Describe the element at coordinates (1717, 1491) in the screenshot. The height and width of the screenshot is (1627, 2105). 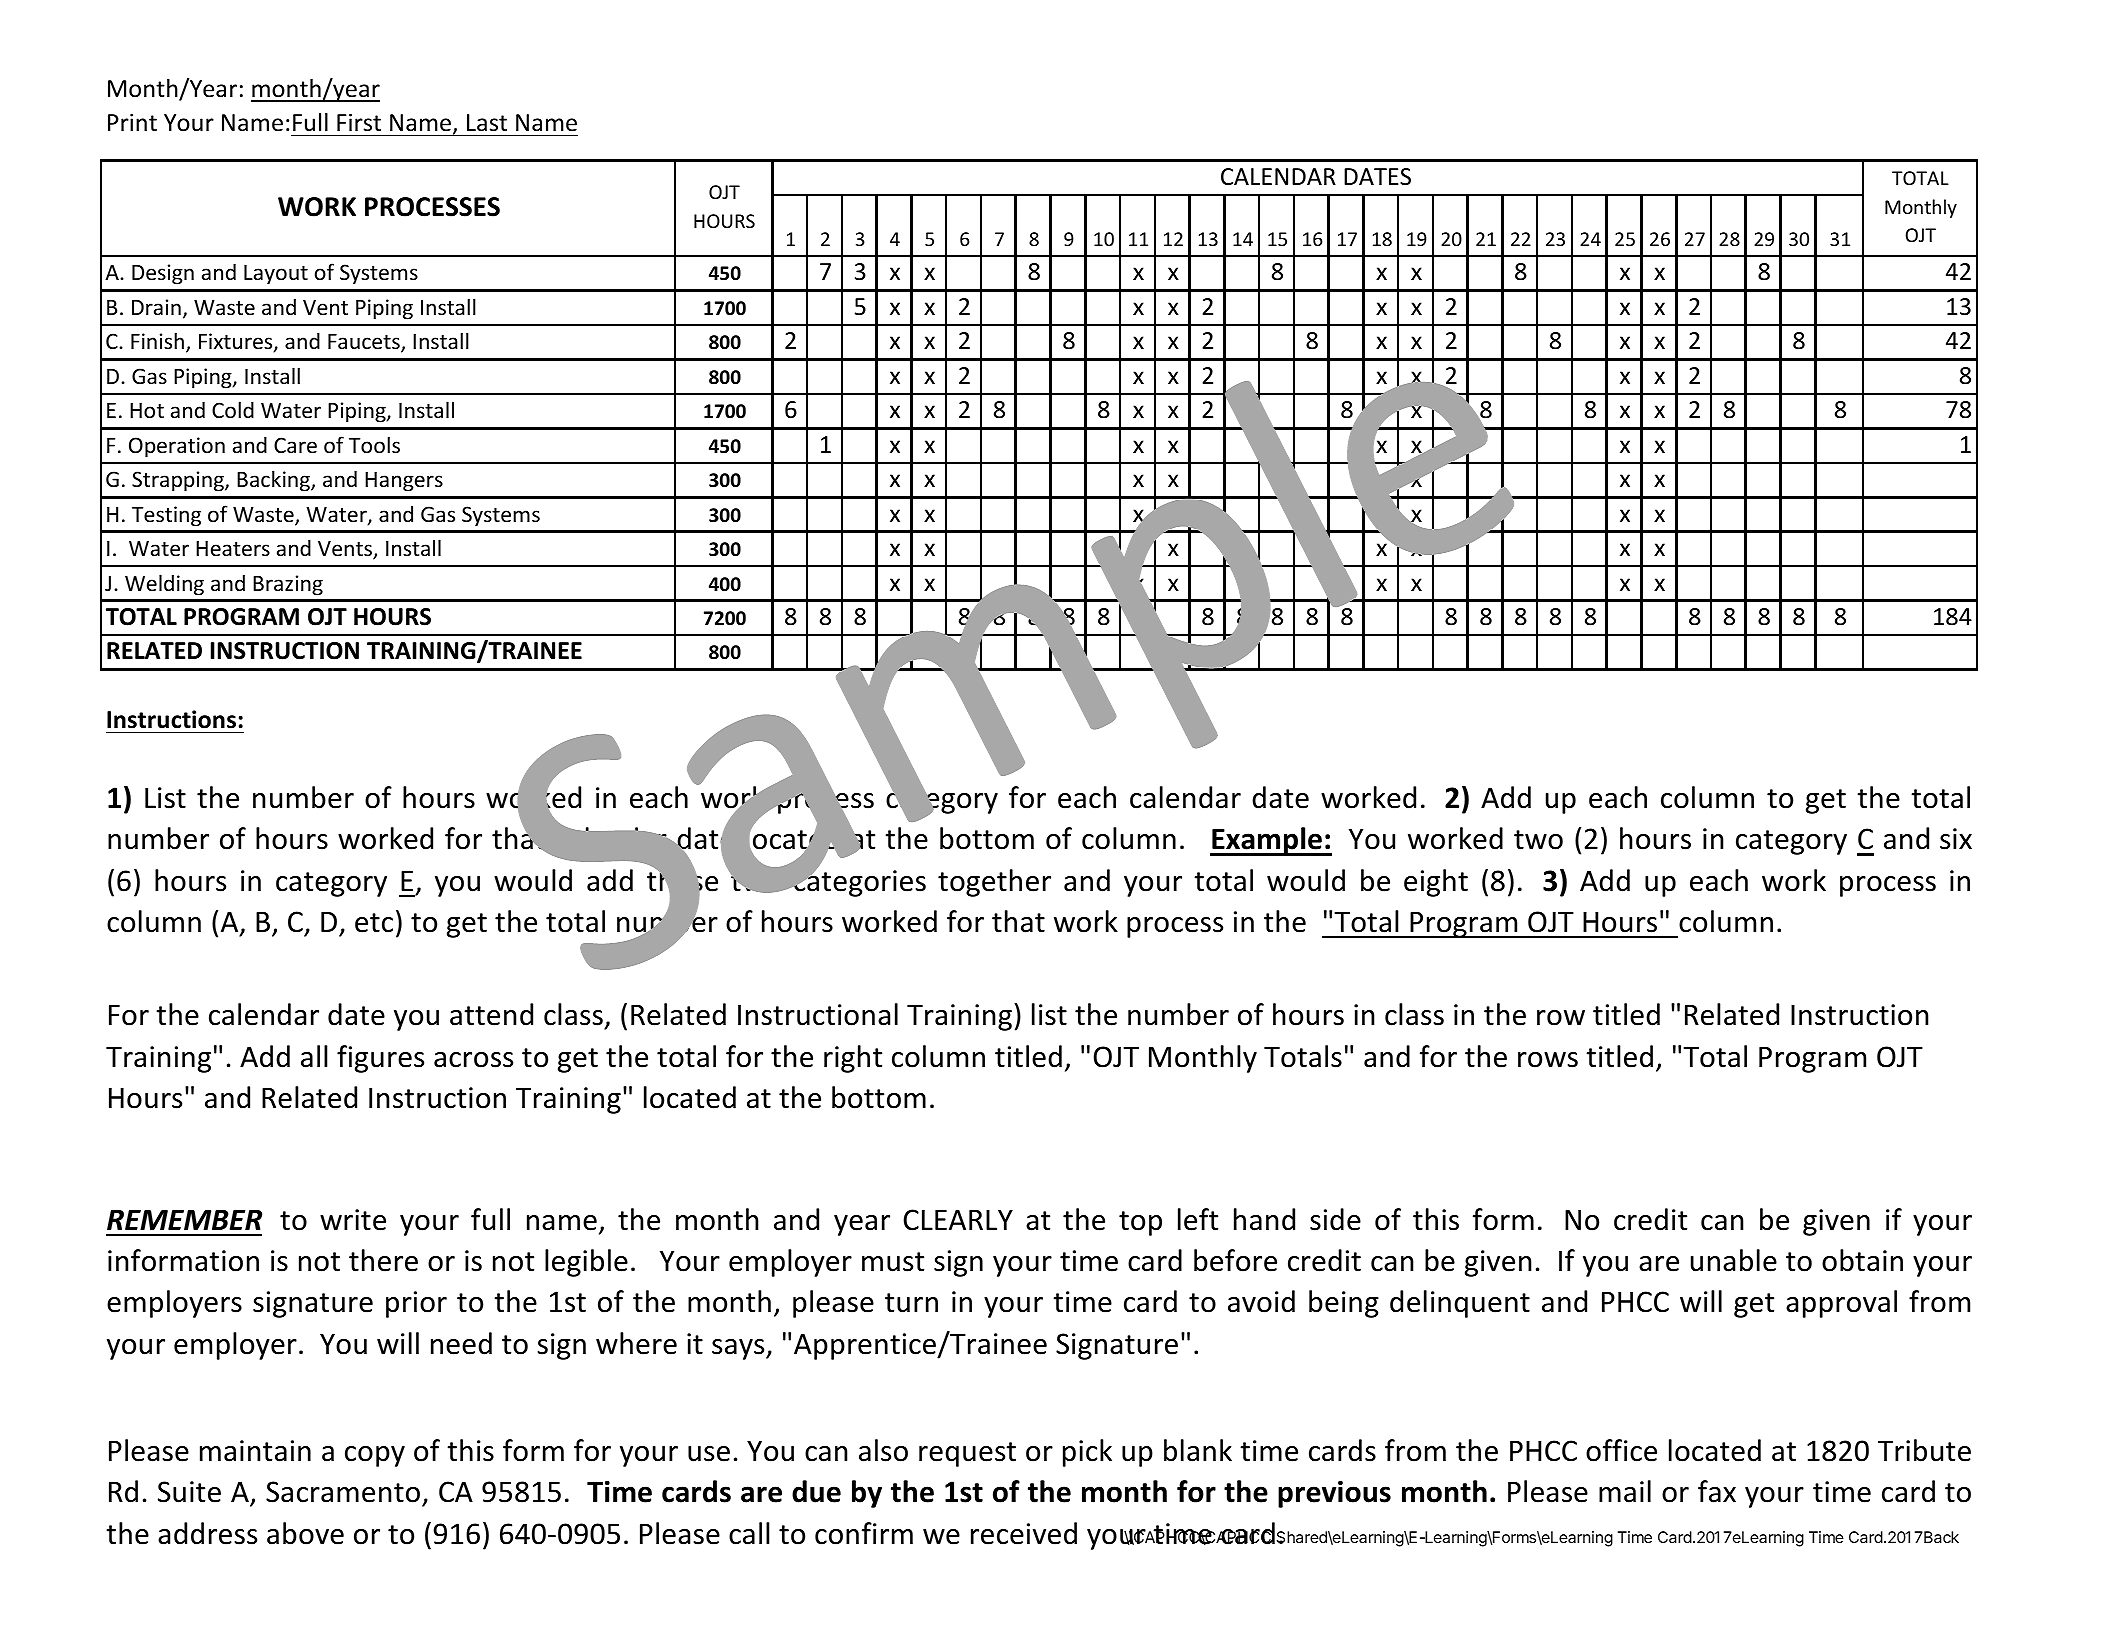
I see `fax` at that location.
